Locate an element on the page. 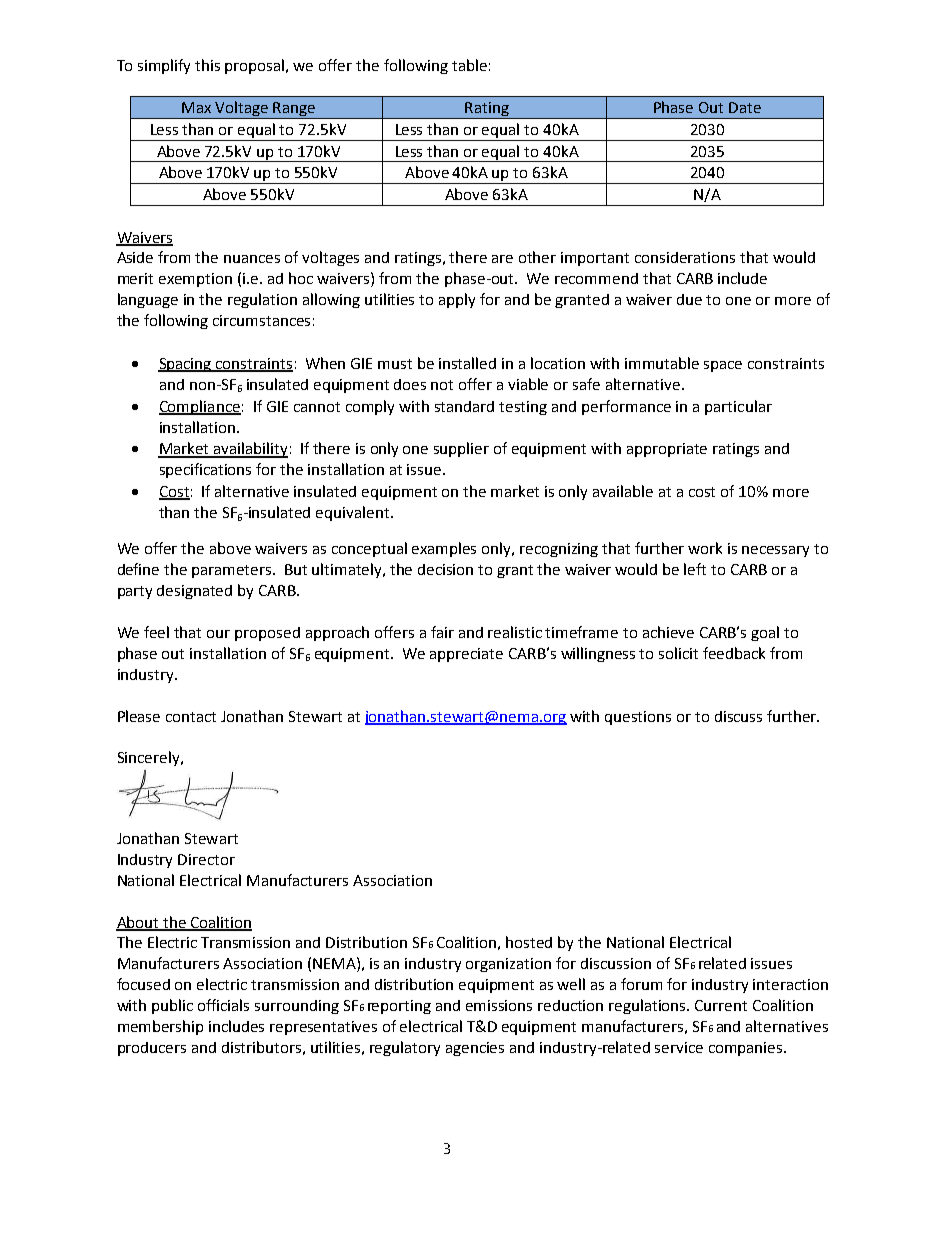  Max is located at coordinates (196, 107).
